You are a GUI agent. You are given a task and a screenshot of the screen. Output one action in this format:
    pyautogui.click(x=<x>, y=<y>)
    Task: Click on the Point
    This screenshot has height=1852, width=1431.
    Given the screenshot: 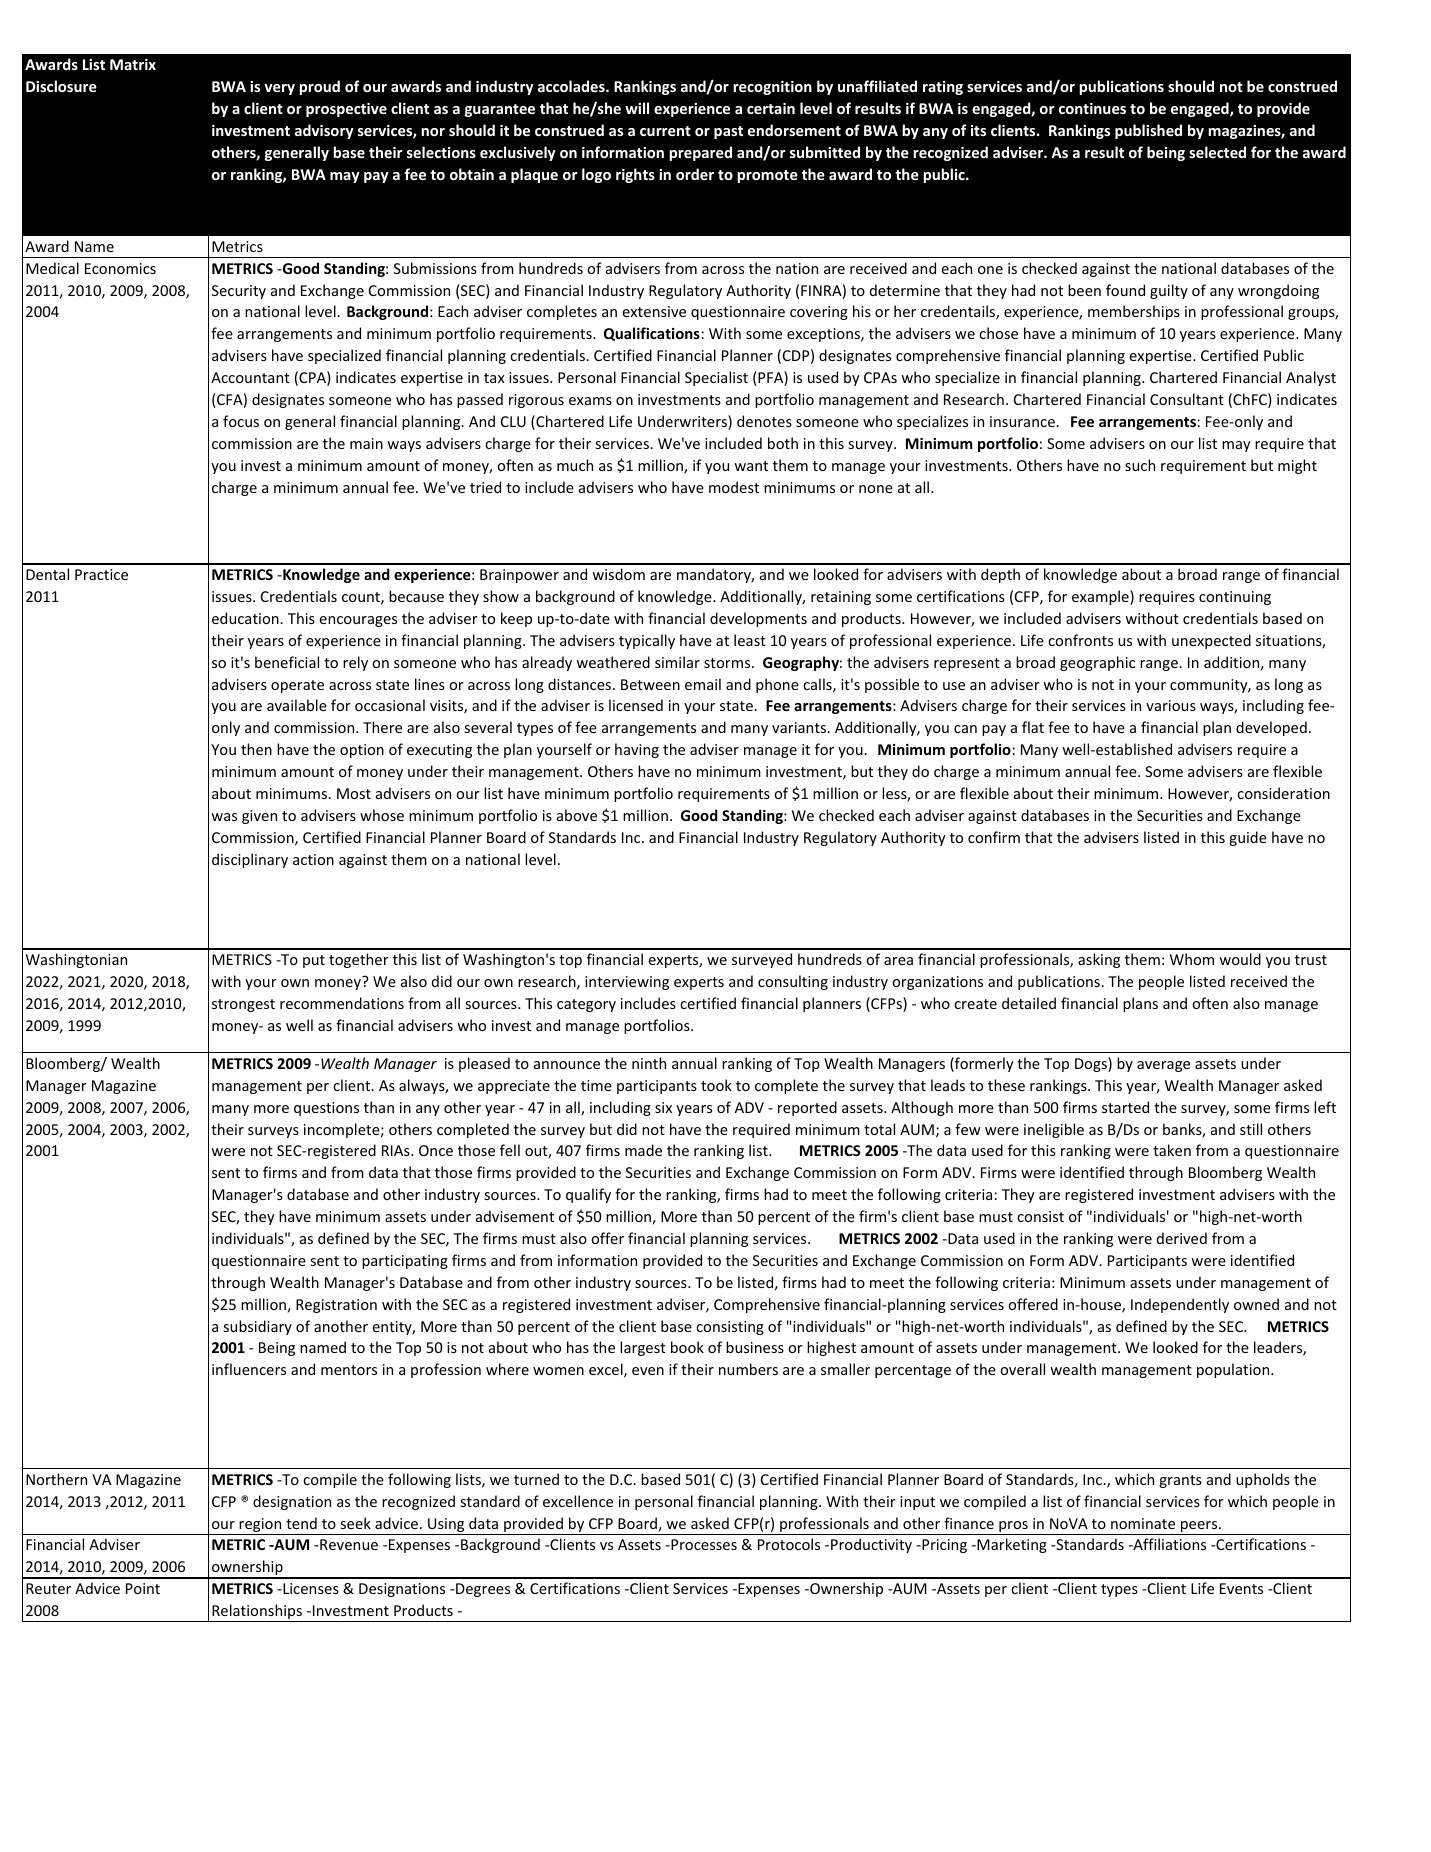 What is the action you would take?
    pyautogui.click(x=143, y=1588)
